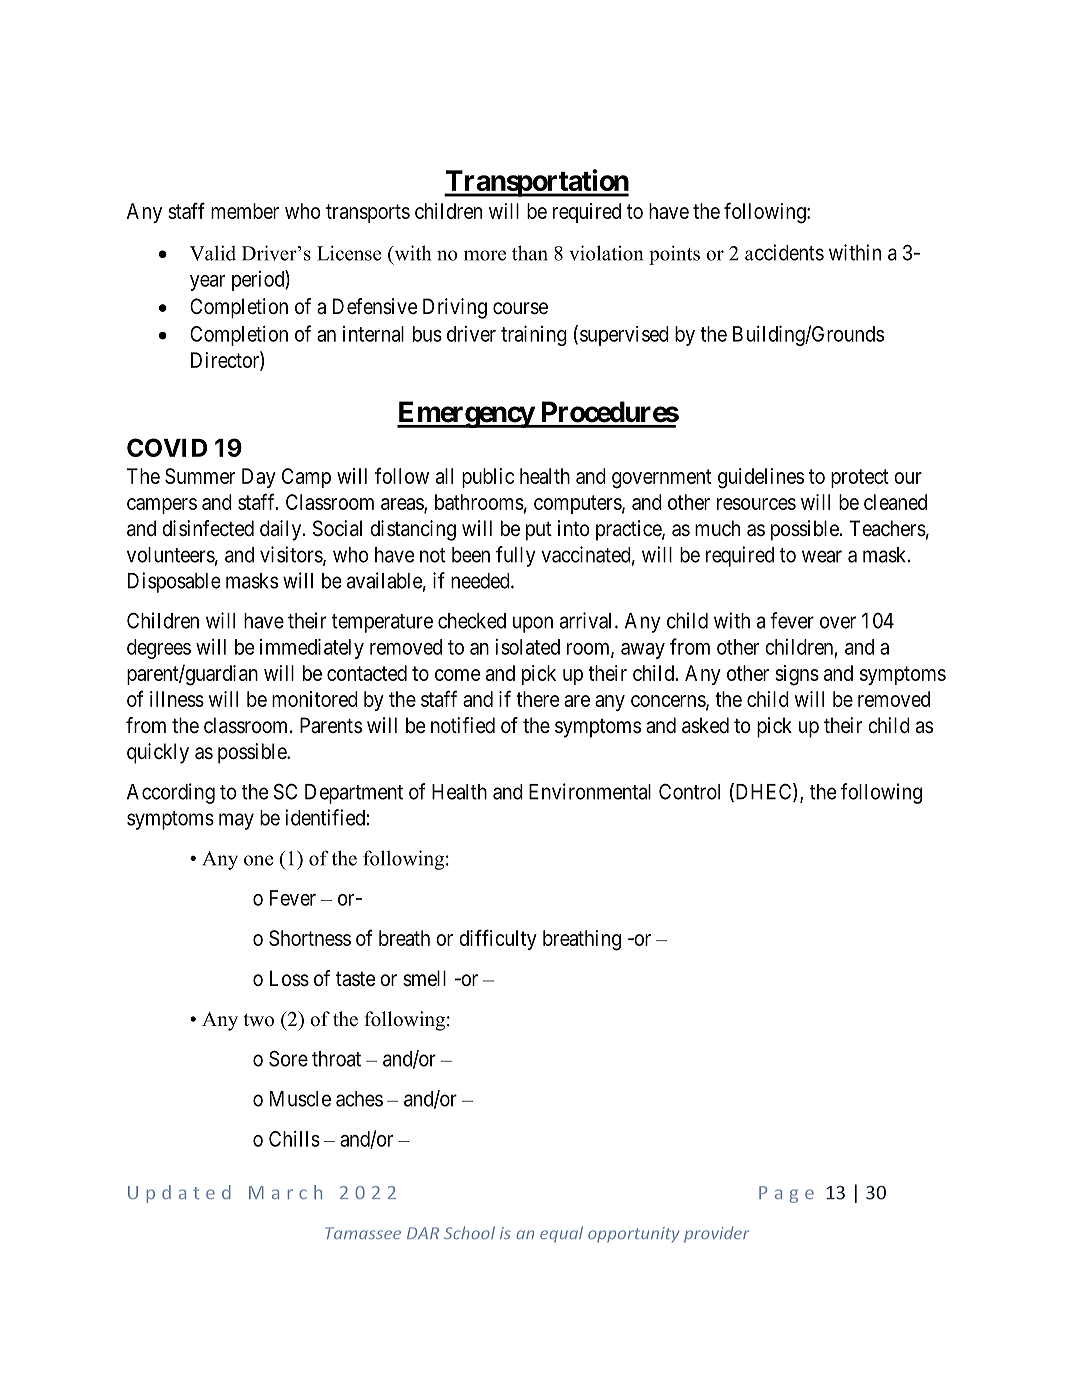 The height and width of the image is (1389, 1073). I want to click on guidelines, so click(761, 478).
